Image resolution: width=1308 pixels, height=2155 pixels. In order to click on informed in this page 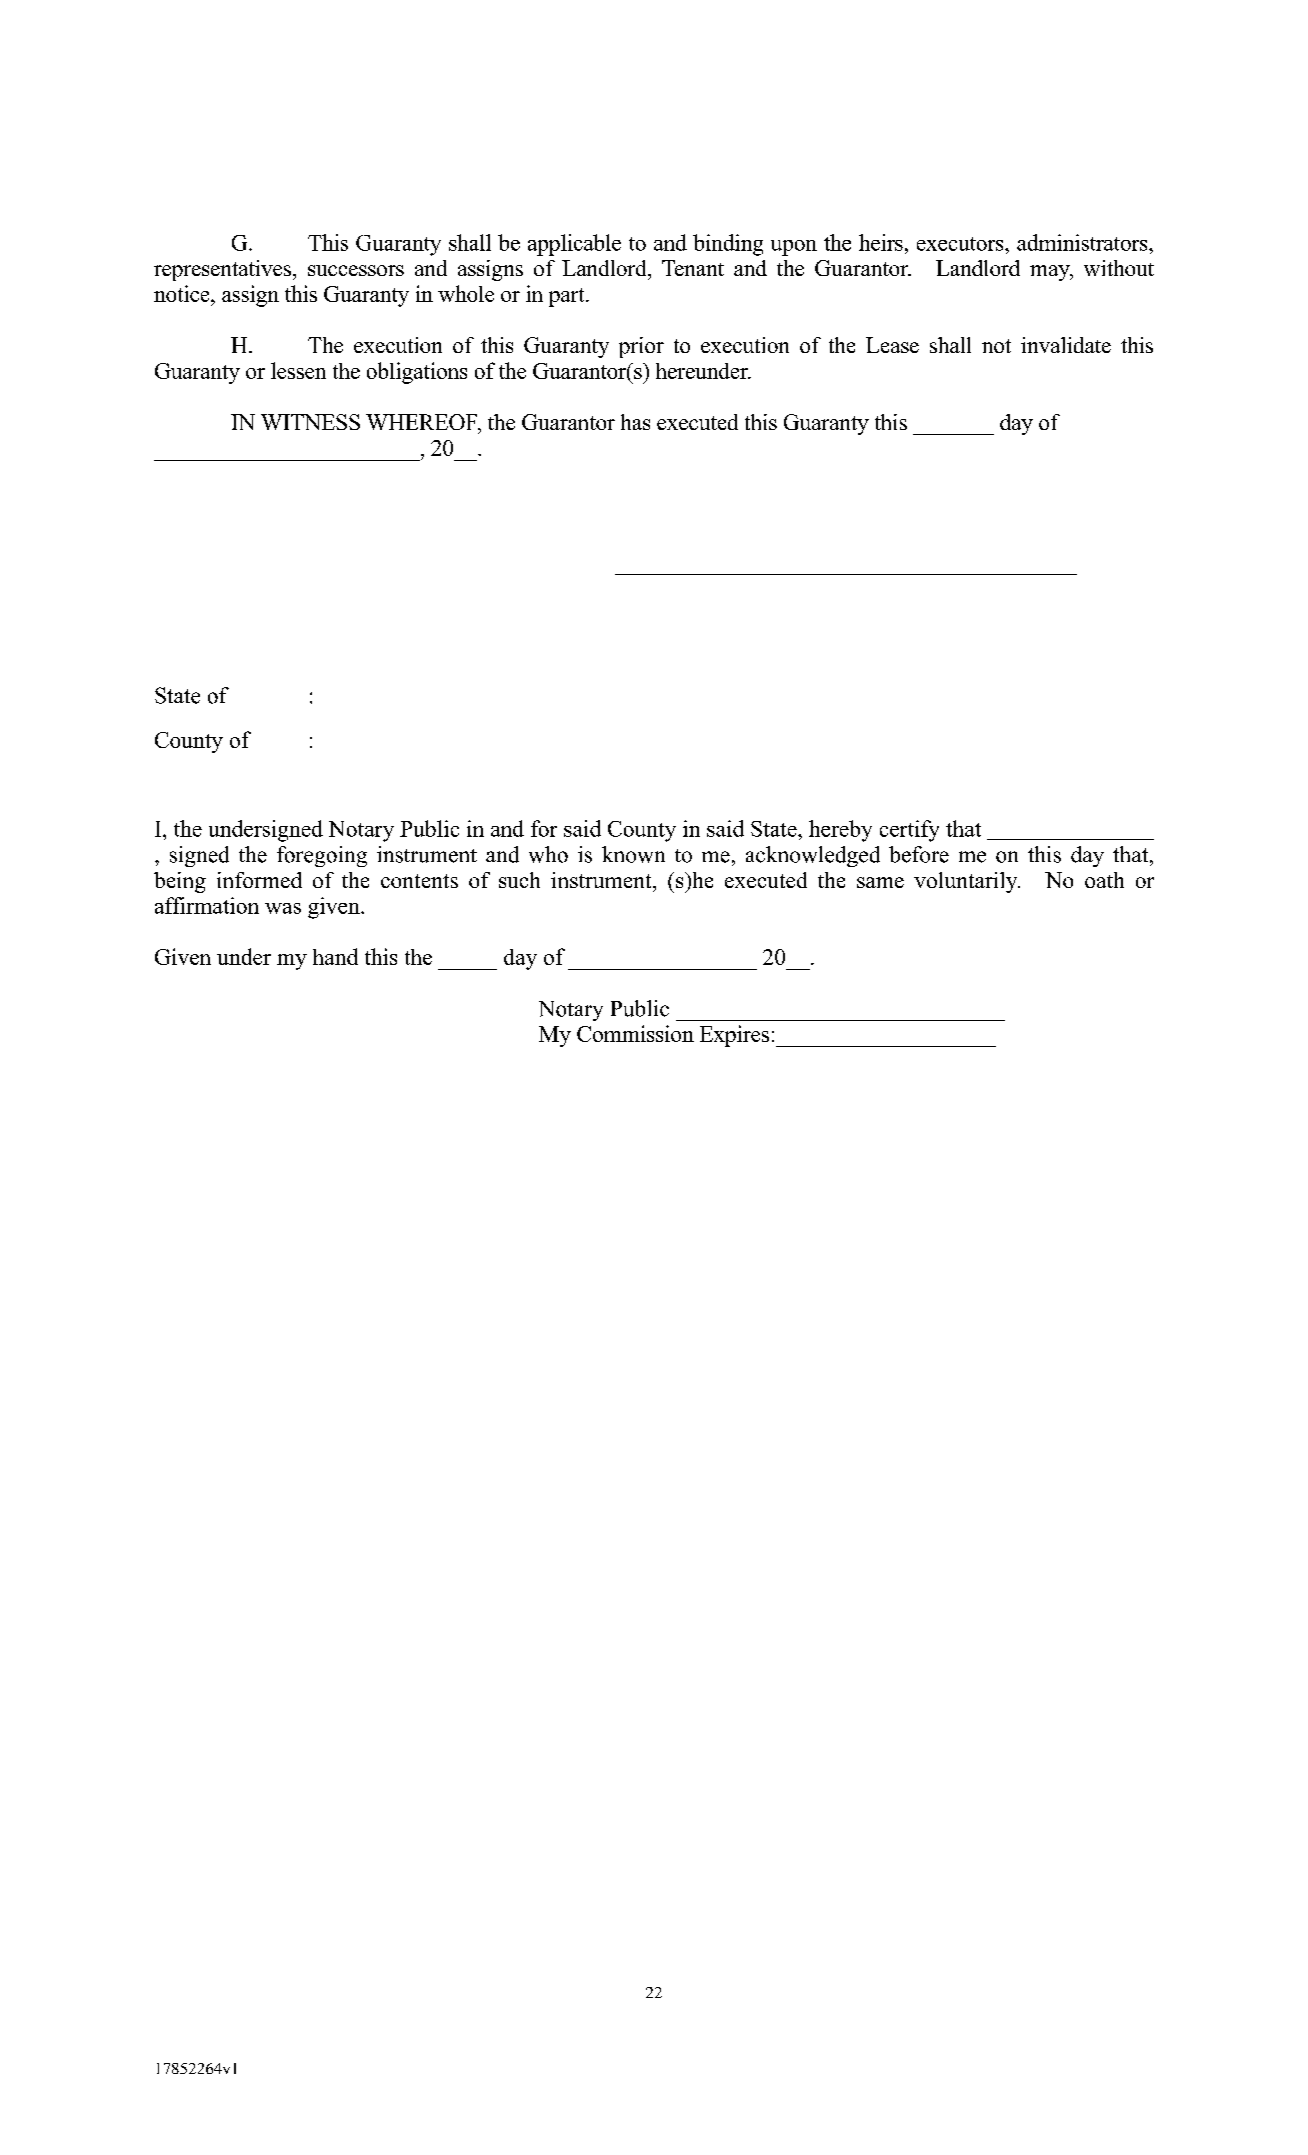, I will do `click(259, 880)`.
